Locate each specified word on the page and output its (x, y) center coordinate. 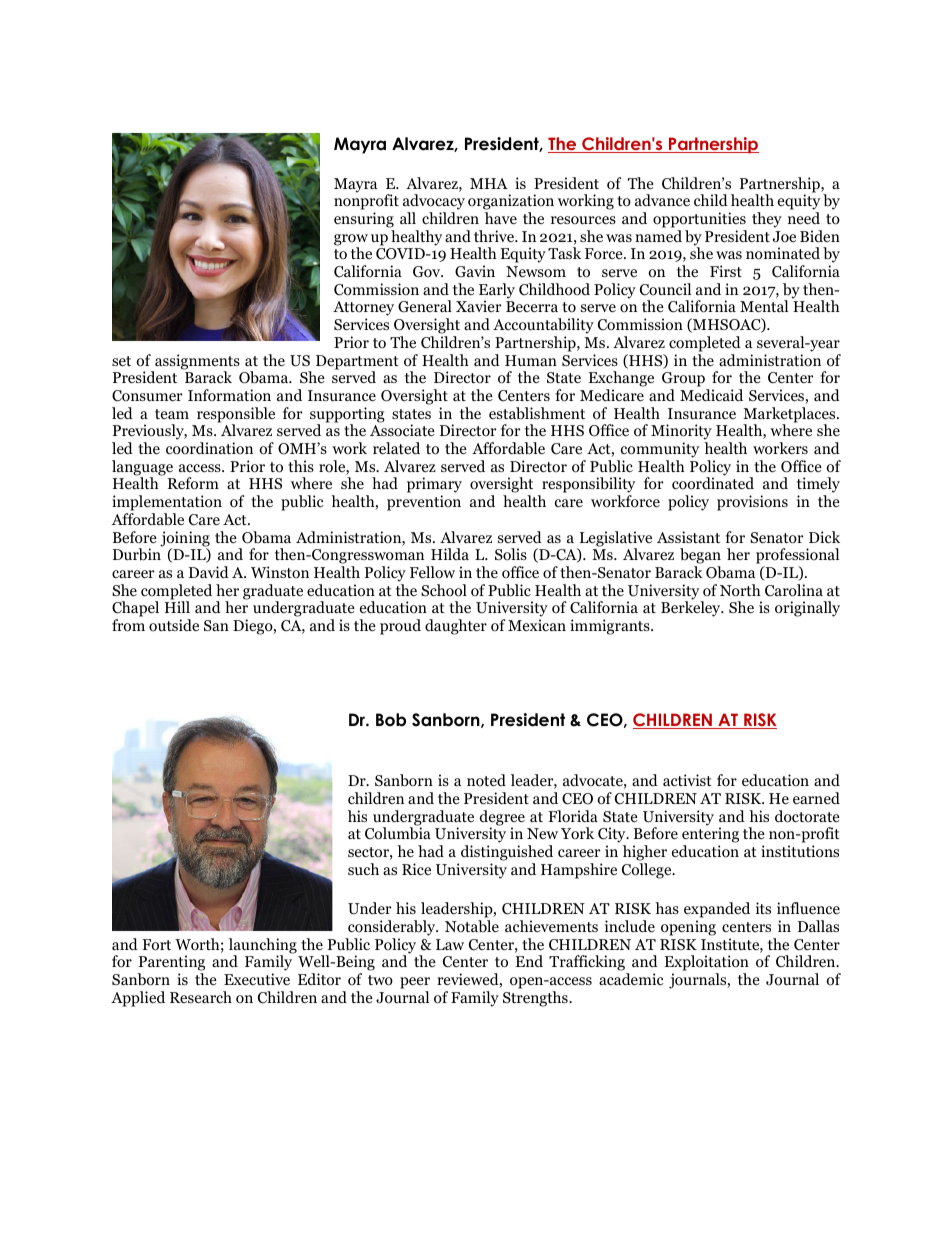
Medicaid (711, 395)
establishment (537, 413)
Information (229, 395)
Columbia (398, 833)
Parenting (171, 964)
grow (351, 241)
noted (486, 780)
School (444, 590)
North (740, 590)
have (501, 218)
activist (687, 780)
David (209, 572)
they (767, 220)
